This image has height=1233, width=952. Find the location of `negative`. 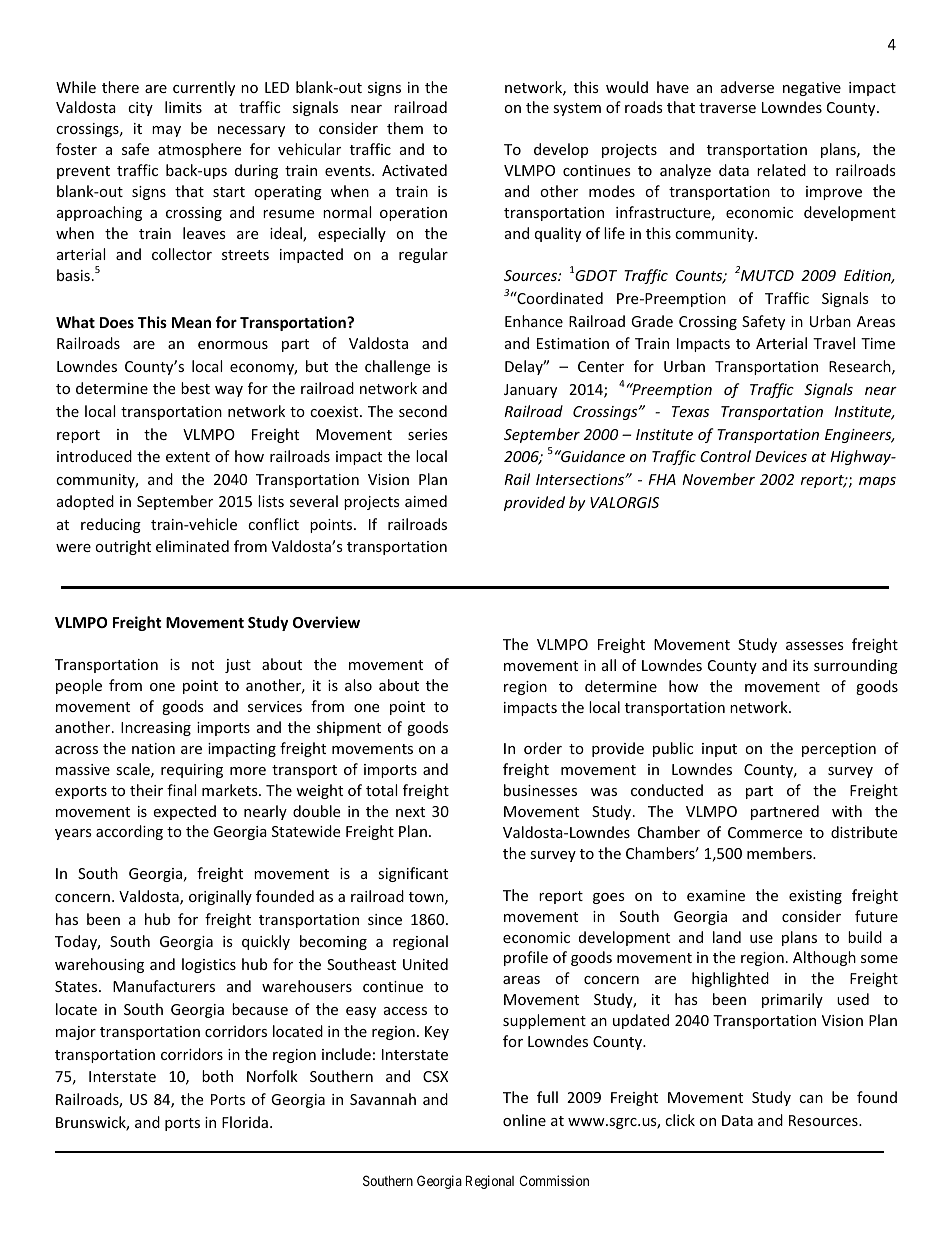

negative is located at coordinates (812, 89).
